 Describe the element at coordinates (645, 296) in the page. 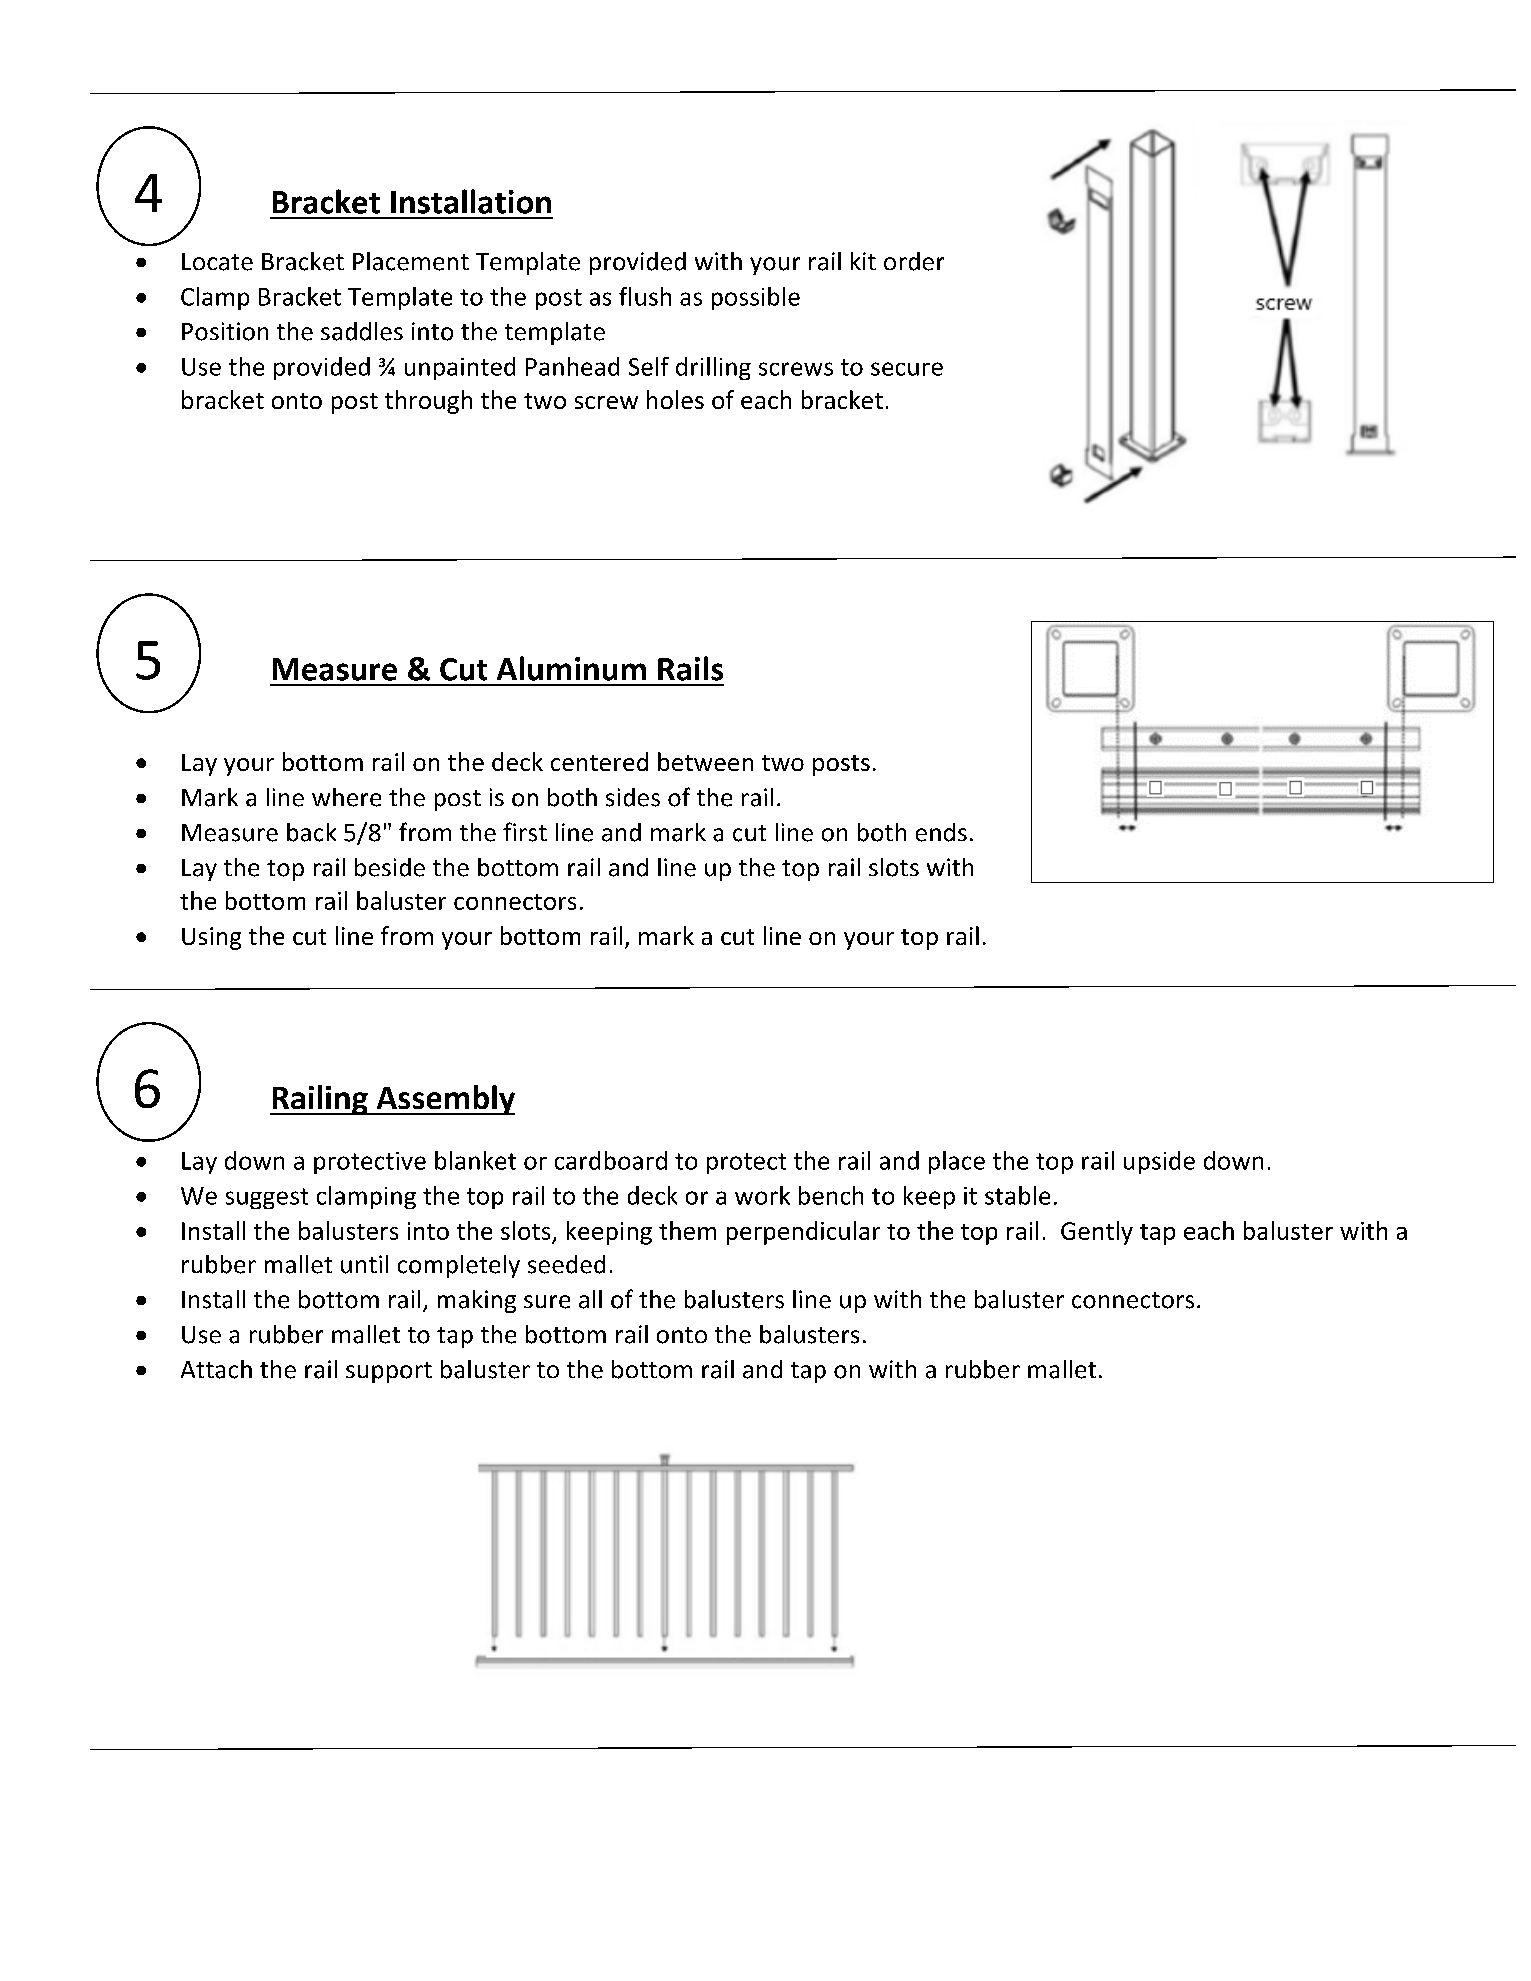

I see `flush` at that location.
